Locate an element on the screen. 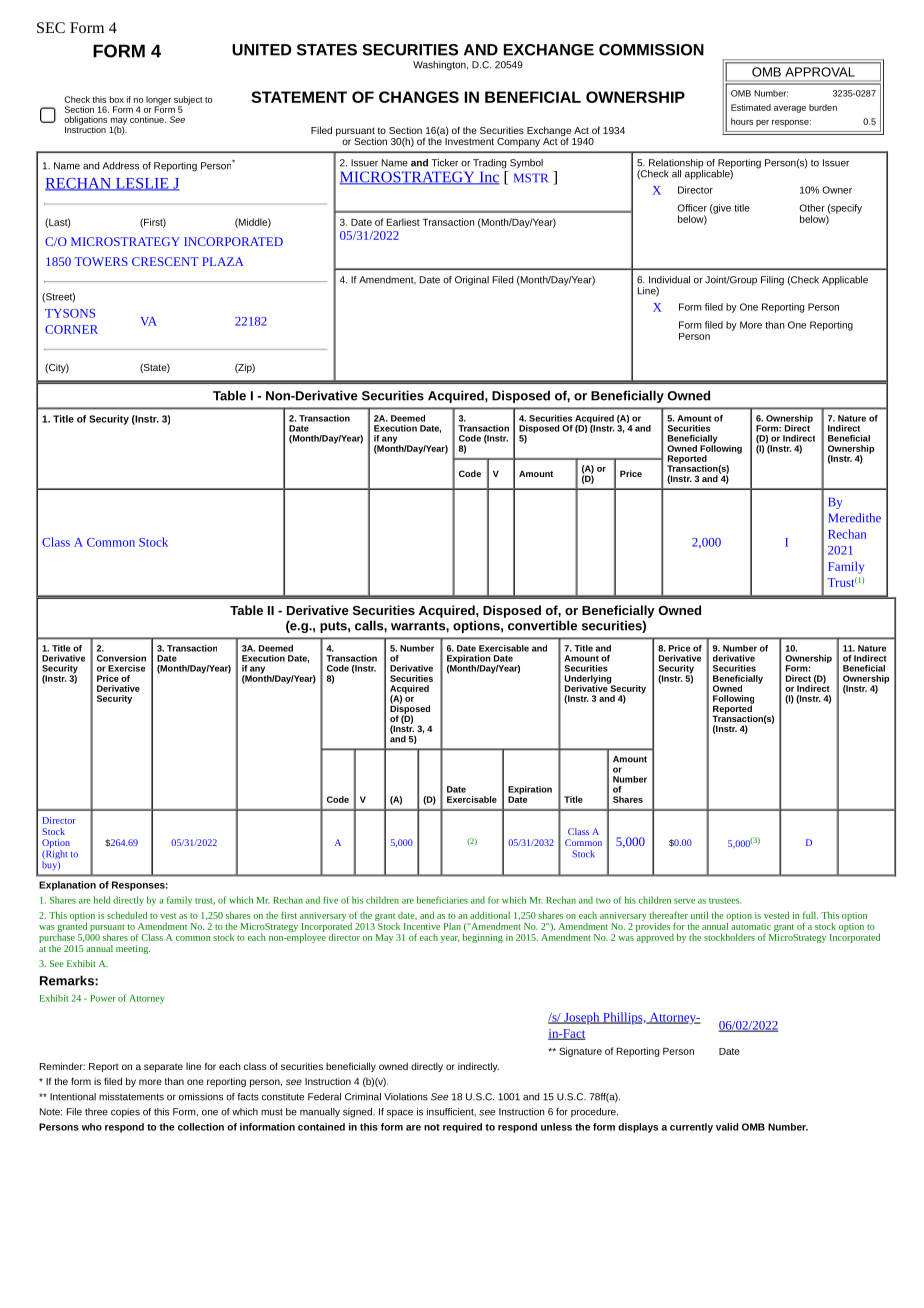  Conversion is located at coordinates (121, 658).
